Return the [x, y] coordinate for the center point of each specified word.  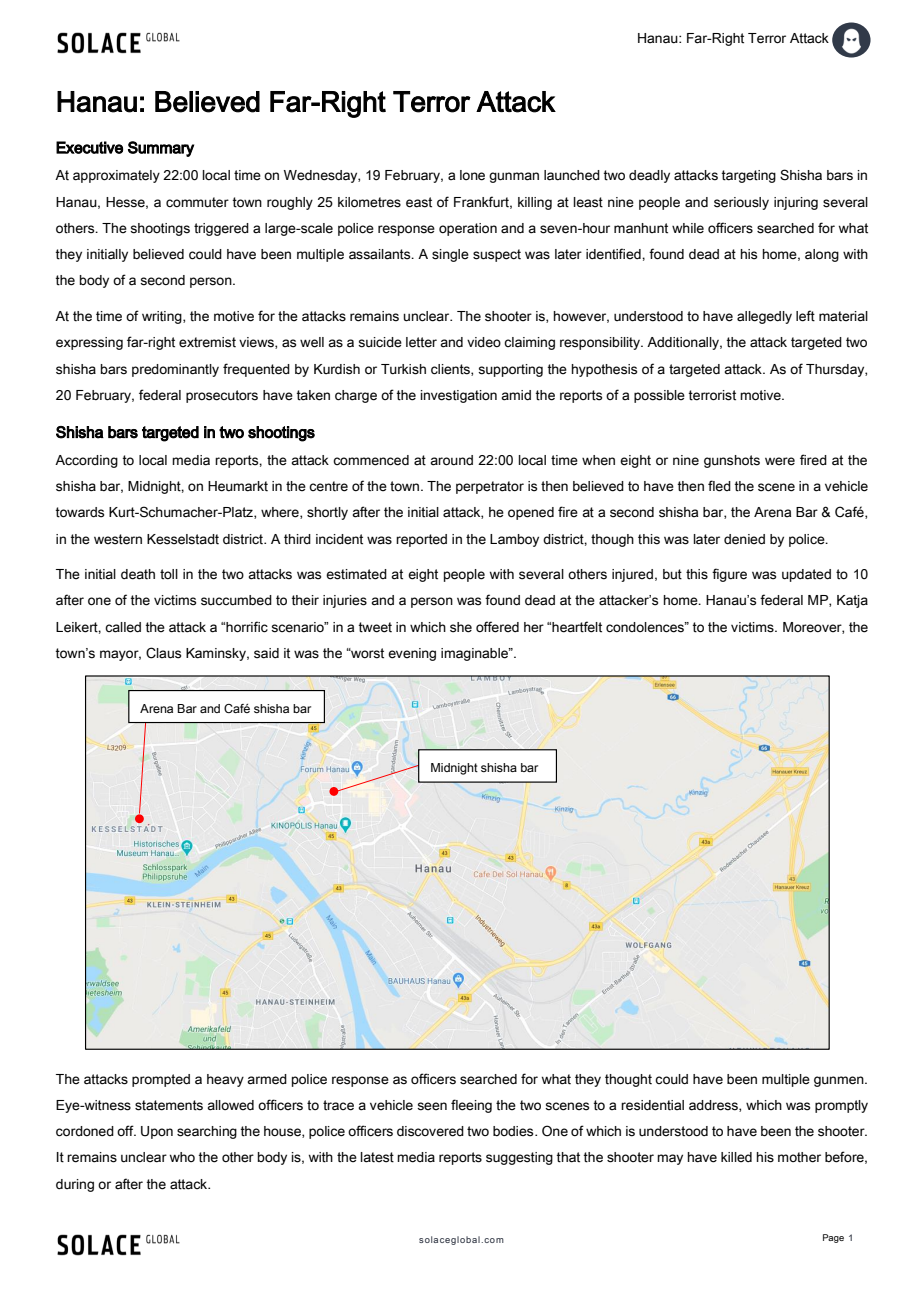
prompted [161, 1080]
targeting [748, 176]
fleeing [471, 1106]
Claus [163, 653]
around [451, 460]
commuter [197, 202]
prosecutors [222, 396]
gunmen [840, 1081]
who [182, 1157]
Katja [852, 601]
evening [412, 654]
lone [472, 175]
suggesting [519, 1158]
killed [736, 1157]
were [780, 461]
